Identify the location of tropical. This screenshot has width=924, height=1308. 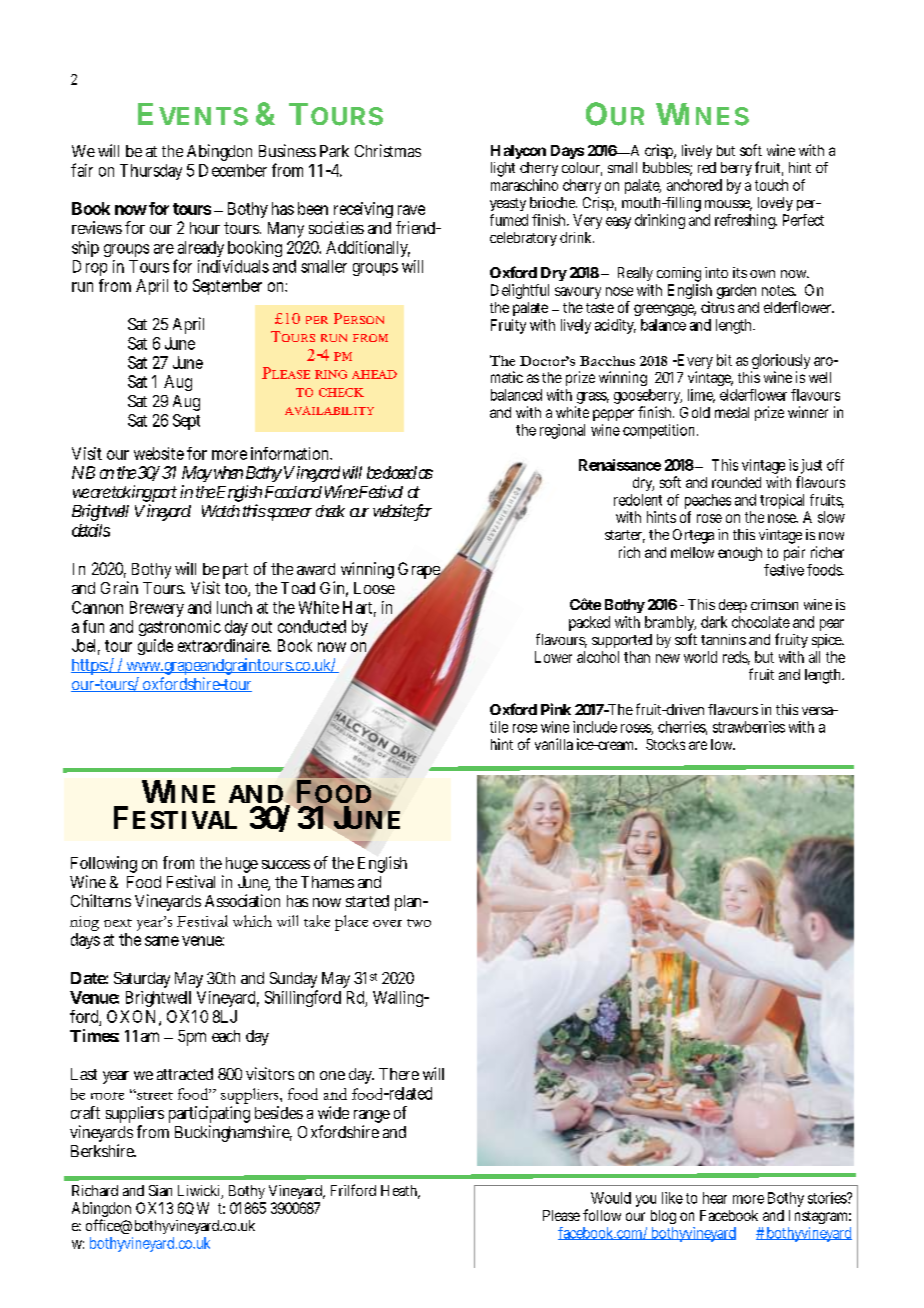
(782, 501).
